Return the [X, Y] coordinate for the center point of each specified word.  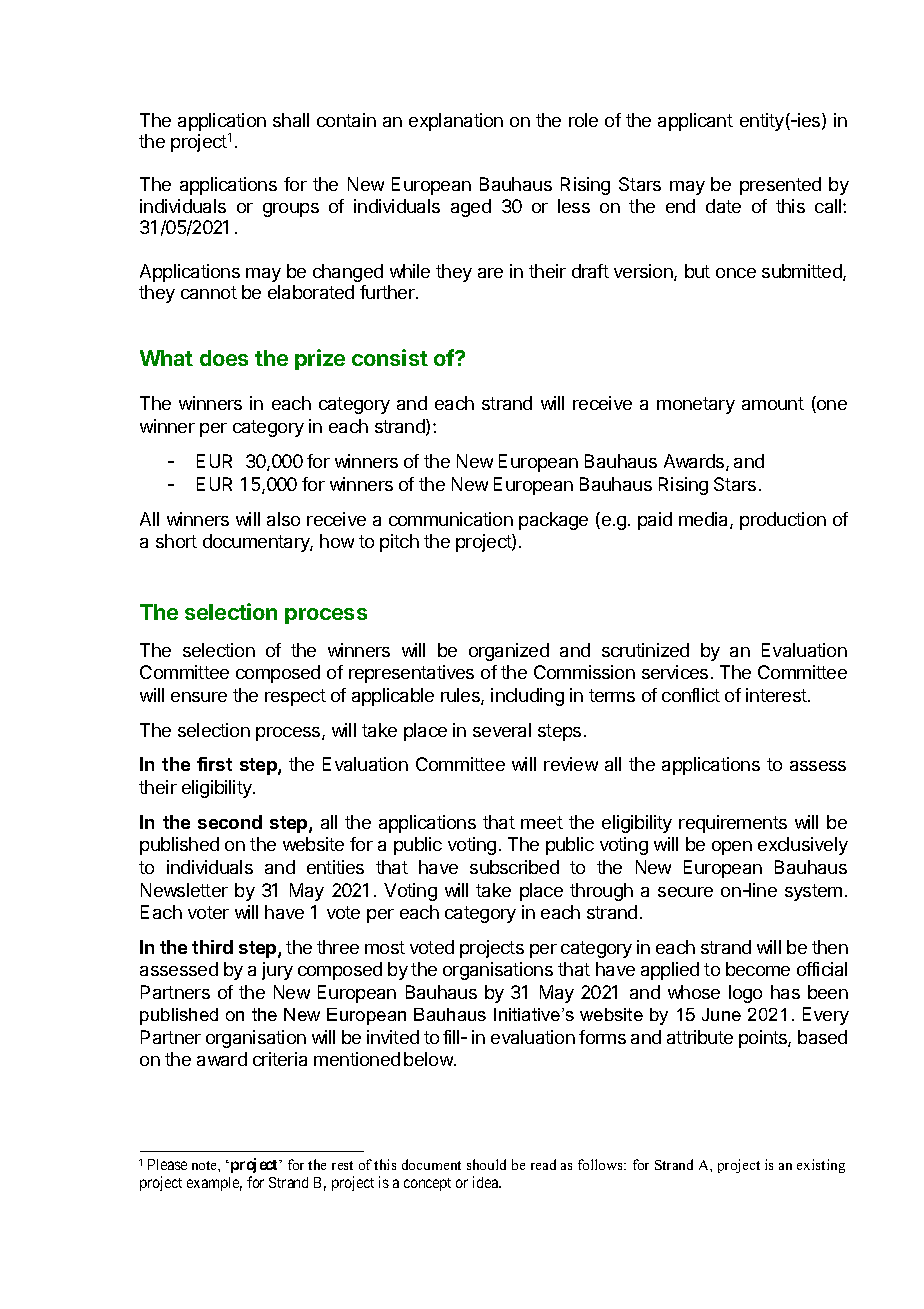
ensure [199, 697]
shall [291, 120]
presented [780, 186]
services [675, 672]
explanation [456, 122]
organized [509, 652]
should [486, 1164]
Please [167, 1164]
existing [821, 1166]
